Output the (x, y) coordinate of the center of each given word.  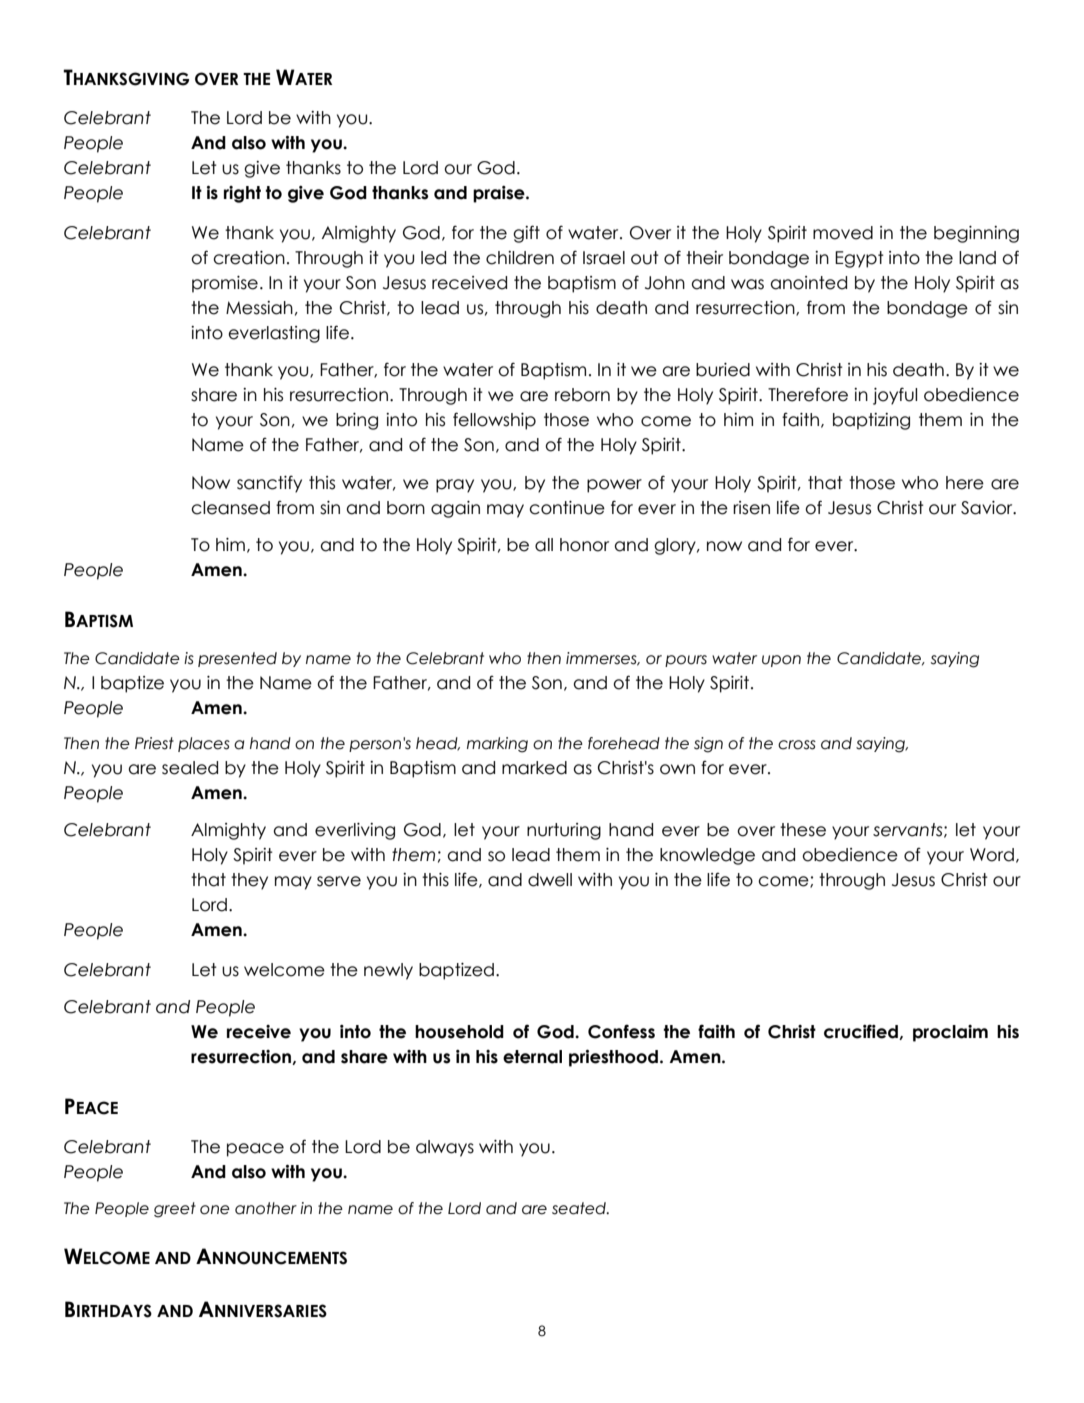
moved (843, 233)
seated (580, 1208)
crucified (862, 1032)
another (266, 1208)
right (242, 194)
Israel (604, 258)
